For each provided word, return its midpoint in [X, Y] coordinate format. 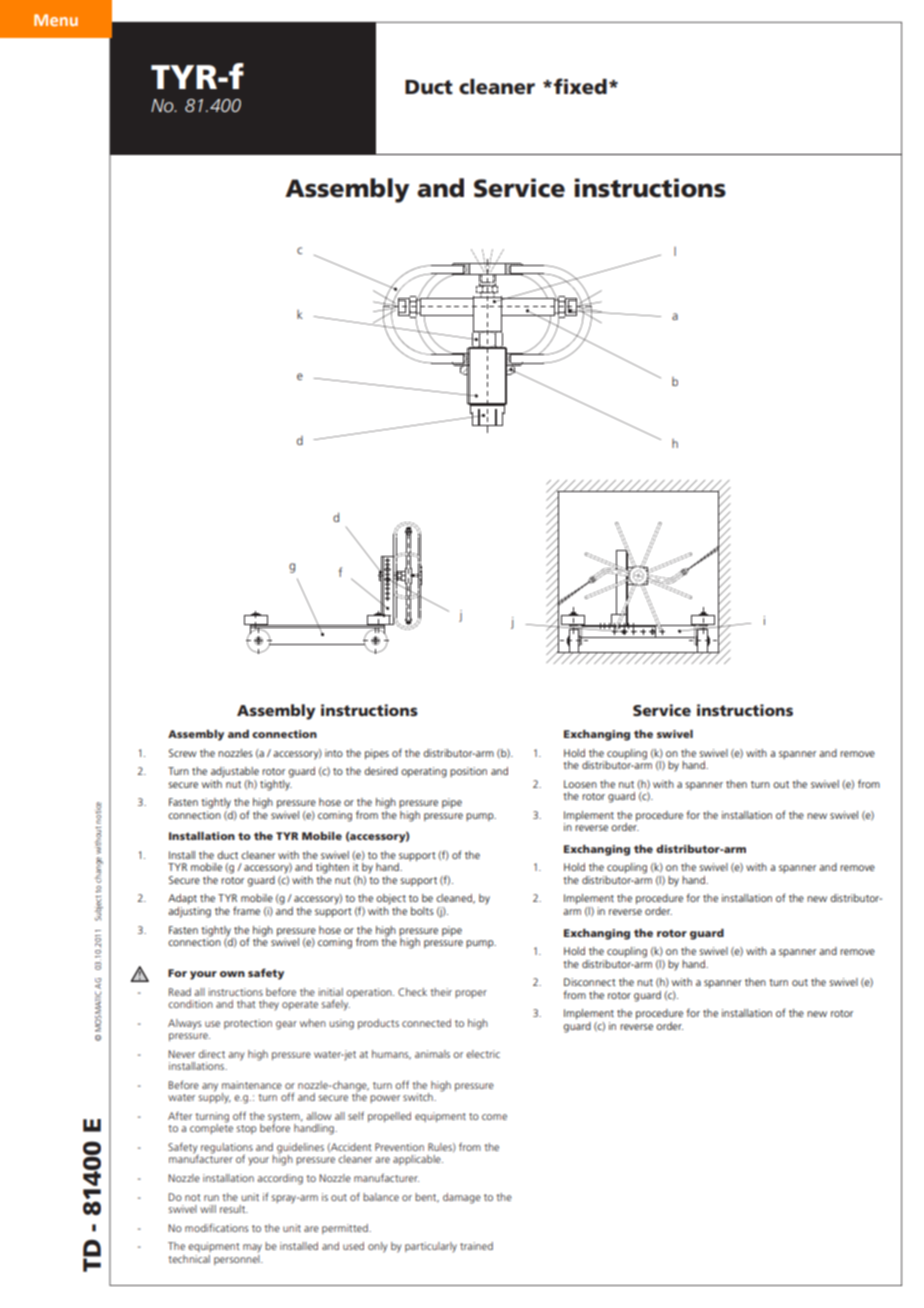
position [468, 772]
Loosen [580, 784]
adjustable [235, 772]
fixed [580, 86]
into [334, 753]
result [234, 1209]
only [377, 1247]
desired [381, 771]
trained [476, 1246]
